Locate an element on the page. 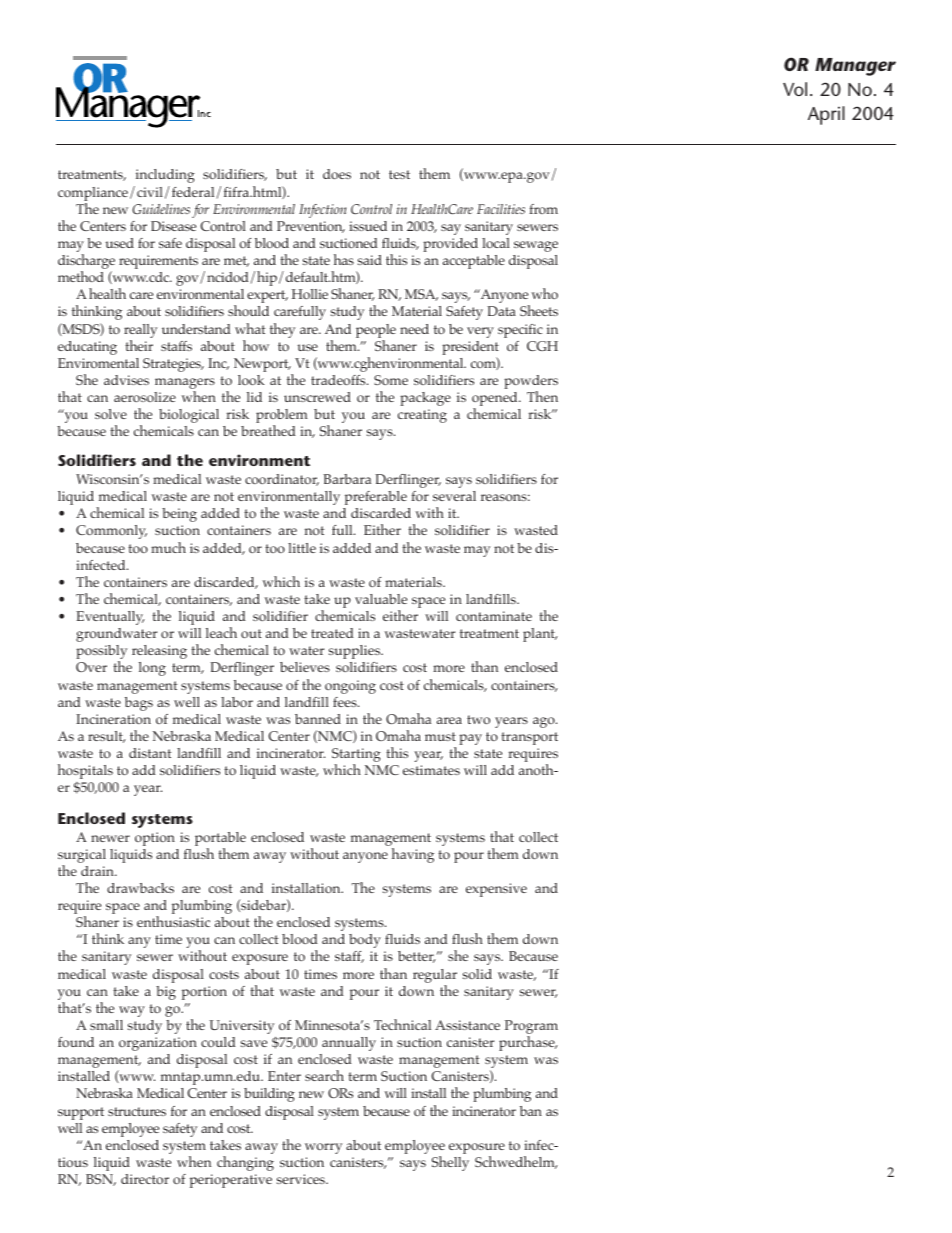 The height and width of the document is (1233, 952). biological is located at coordinates (189, 416).
